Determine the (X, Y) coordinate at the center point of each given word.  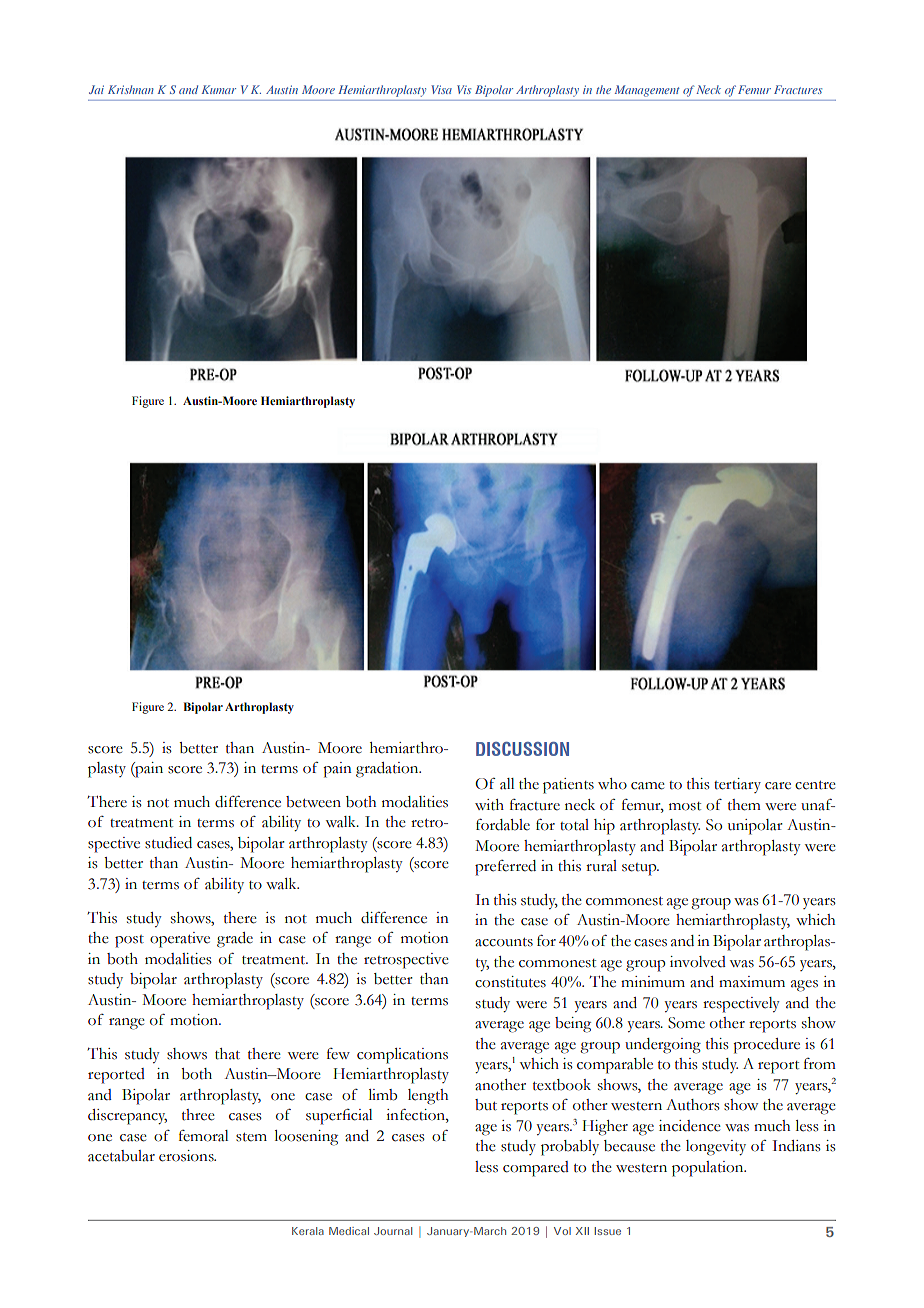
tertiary (737, 785)
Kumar (219, 89)
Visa (441, 89)
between (313, 802)
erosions (187, 1156)
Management (647, 91)
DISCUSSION (522, 749)
